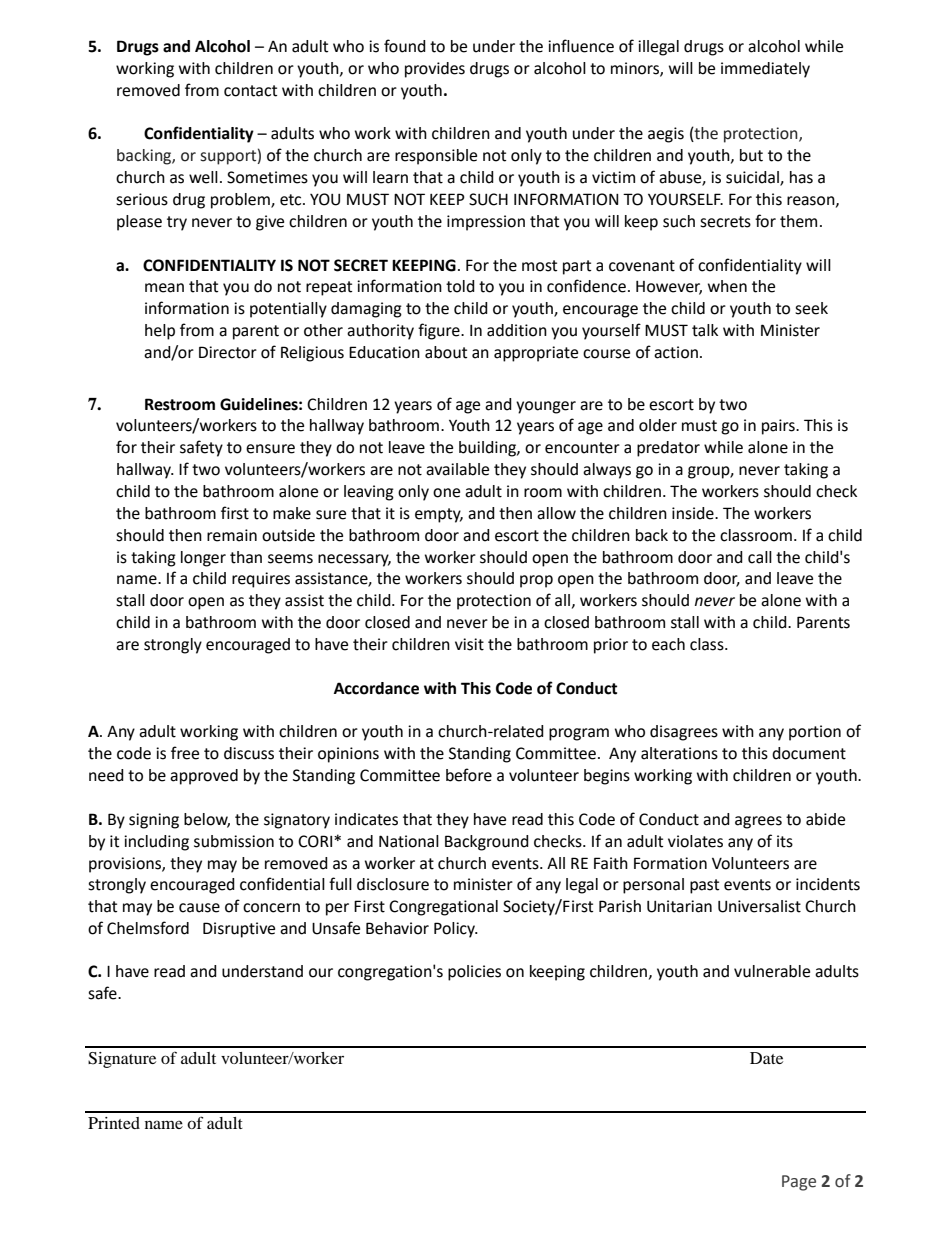  I want to click on contact, so click(250, 91).
